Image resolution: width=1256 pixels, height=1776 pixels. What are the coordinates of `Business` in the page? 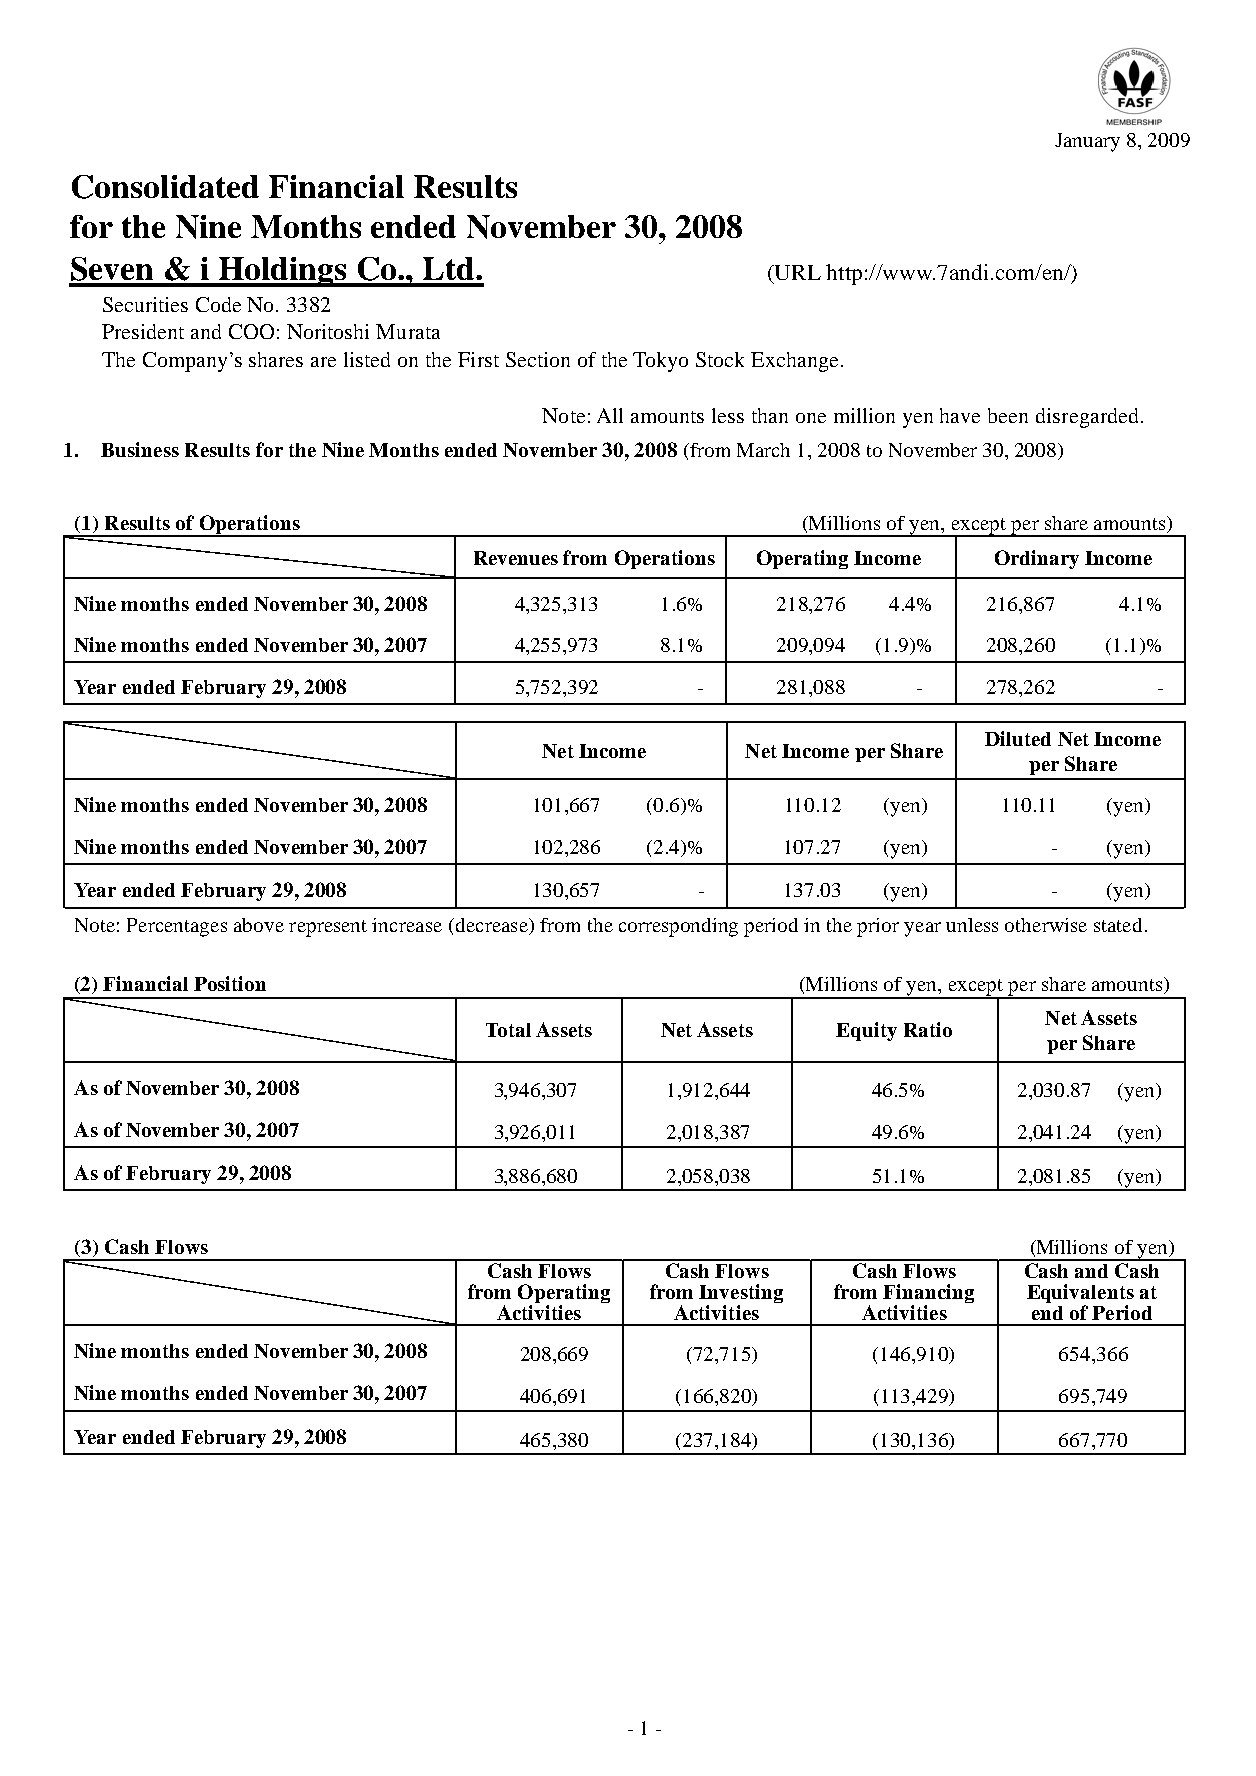 It's located at (140, 449).
